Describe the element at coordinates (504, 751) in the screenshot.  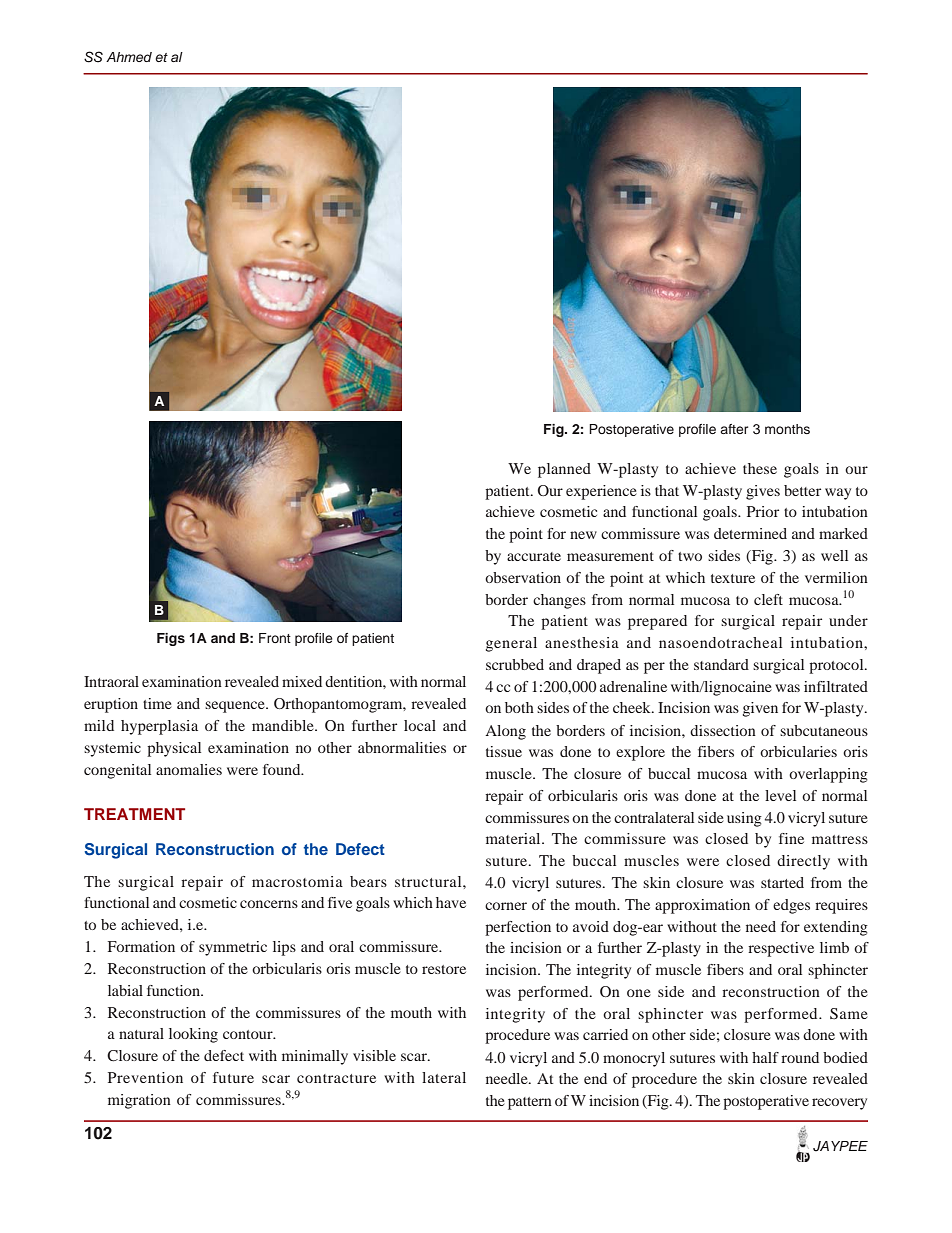
I see `tissue` at that location.
